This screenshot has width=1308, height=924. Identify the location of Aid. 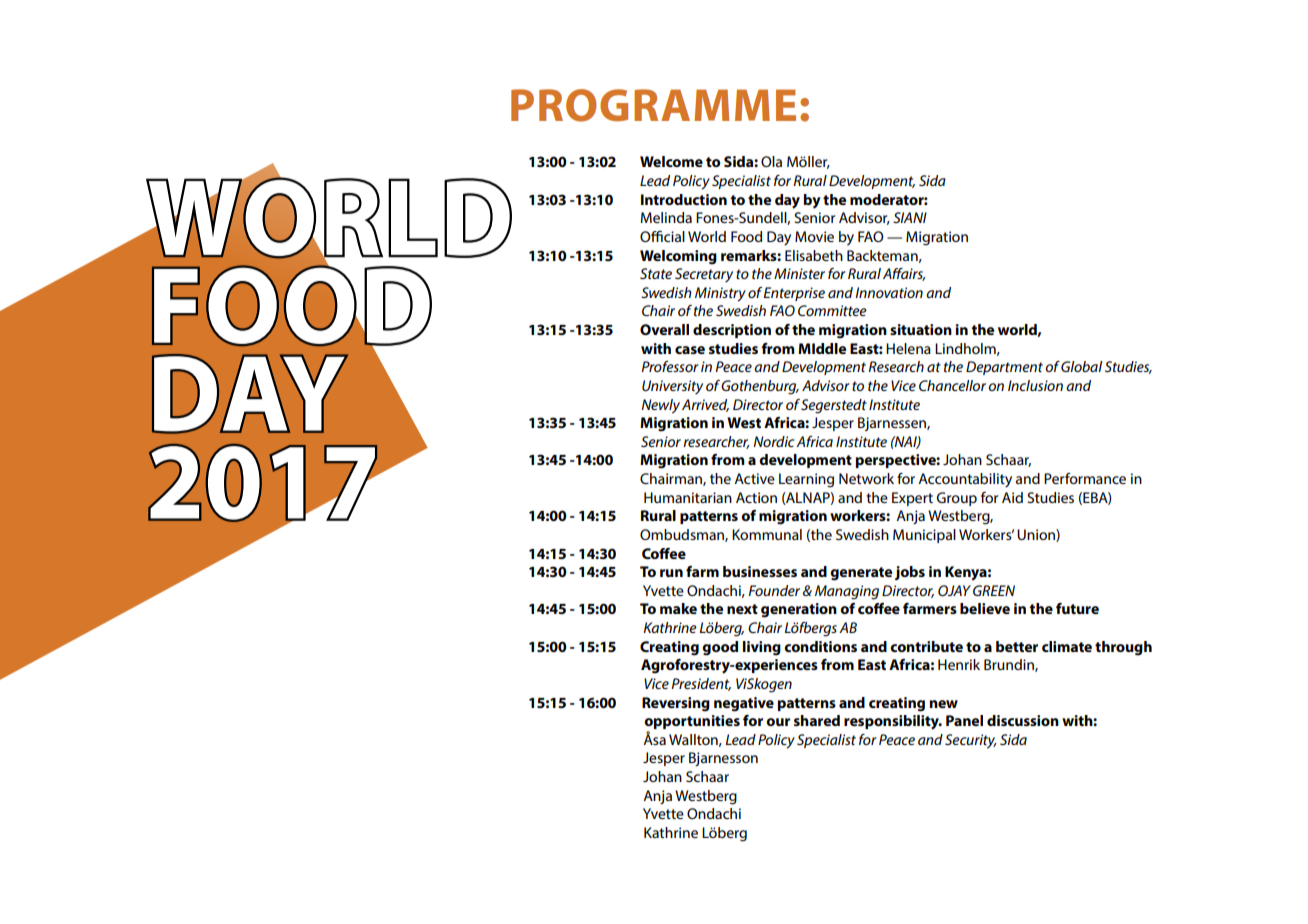
(1012, 497).
